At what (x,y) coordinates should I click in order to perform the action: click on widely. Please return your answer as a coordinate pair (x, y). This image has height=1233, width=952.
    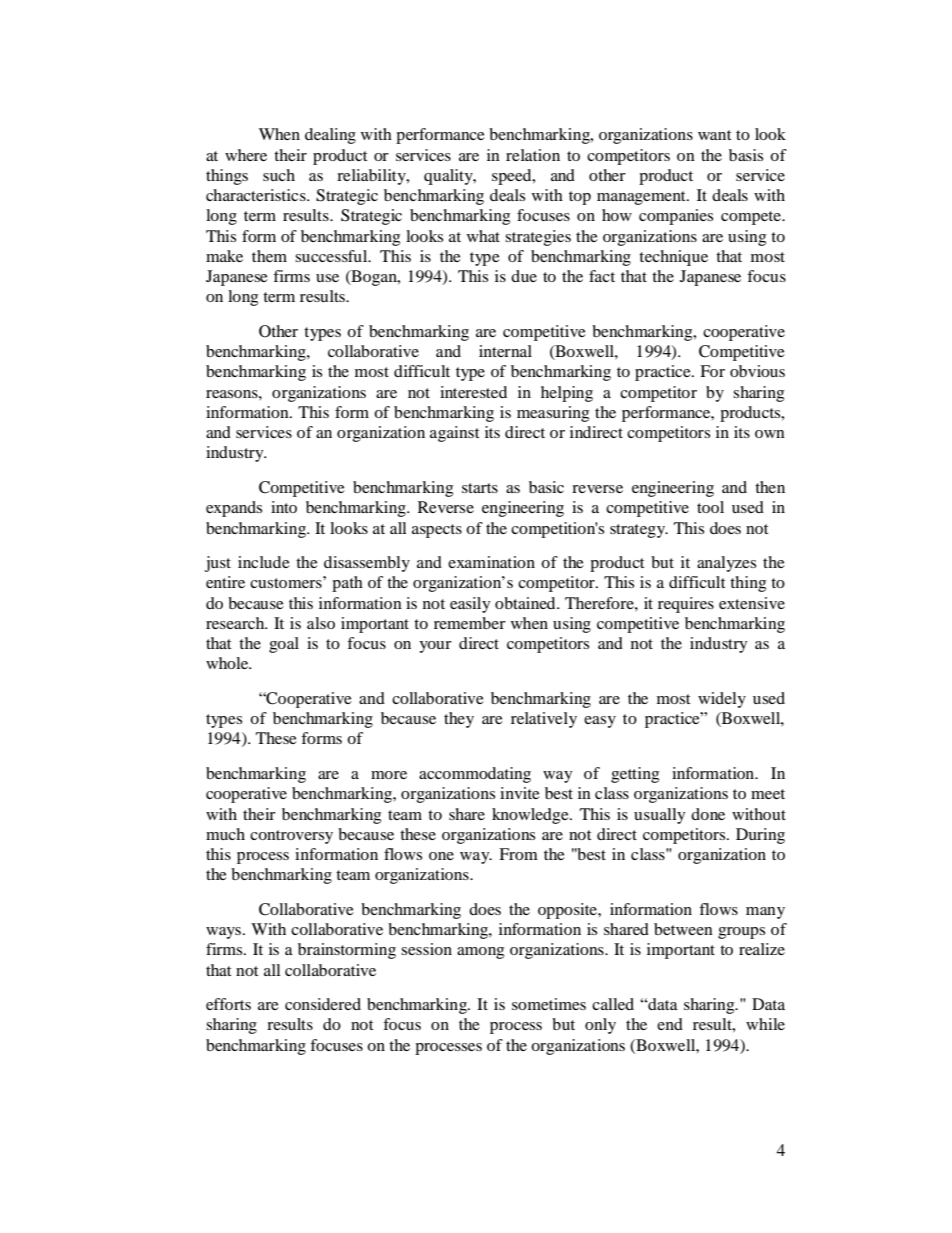
    Looking at the image, I should click on (722, 700).
